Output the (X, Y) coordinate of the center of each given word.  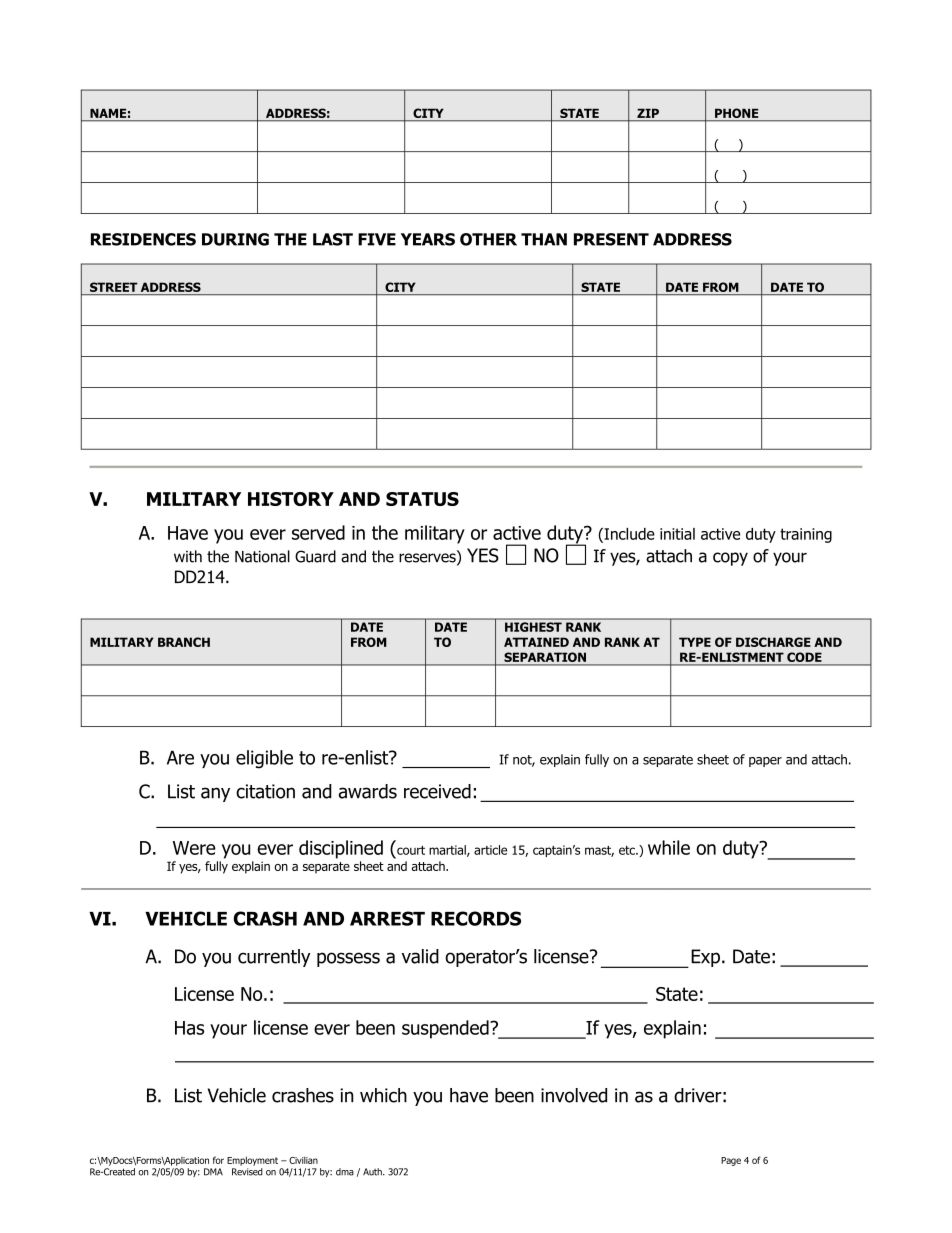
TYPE (695, 642)
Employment (252, 1161)
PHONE (737, 114)
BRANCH (184, 642)
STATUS (422, 499)
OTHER (488, 239)
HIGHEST (533, 627)
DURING (235, 239)
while (669, 847)
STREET (113, 287)
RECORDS (476, 918)
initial (677, 534)
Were (194, 848)
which (383, 1095)
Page (731, 1161)
